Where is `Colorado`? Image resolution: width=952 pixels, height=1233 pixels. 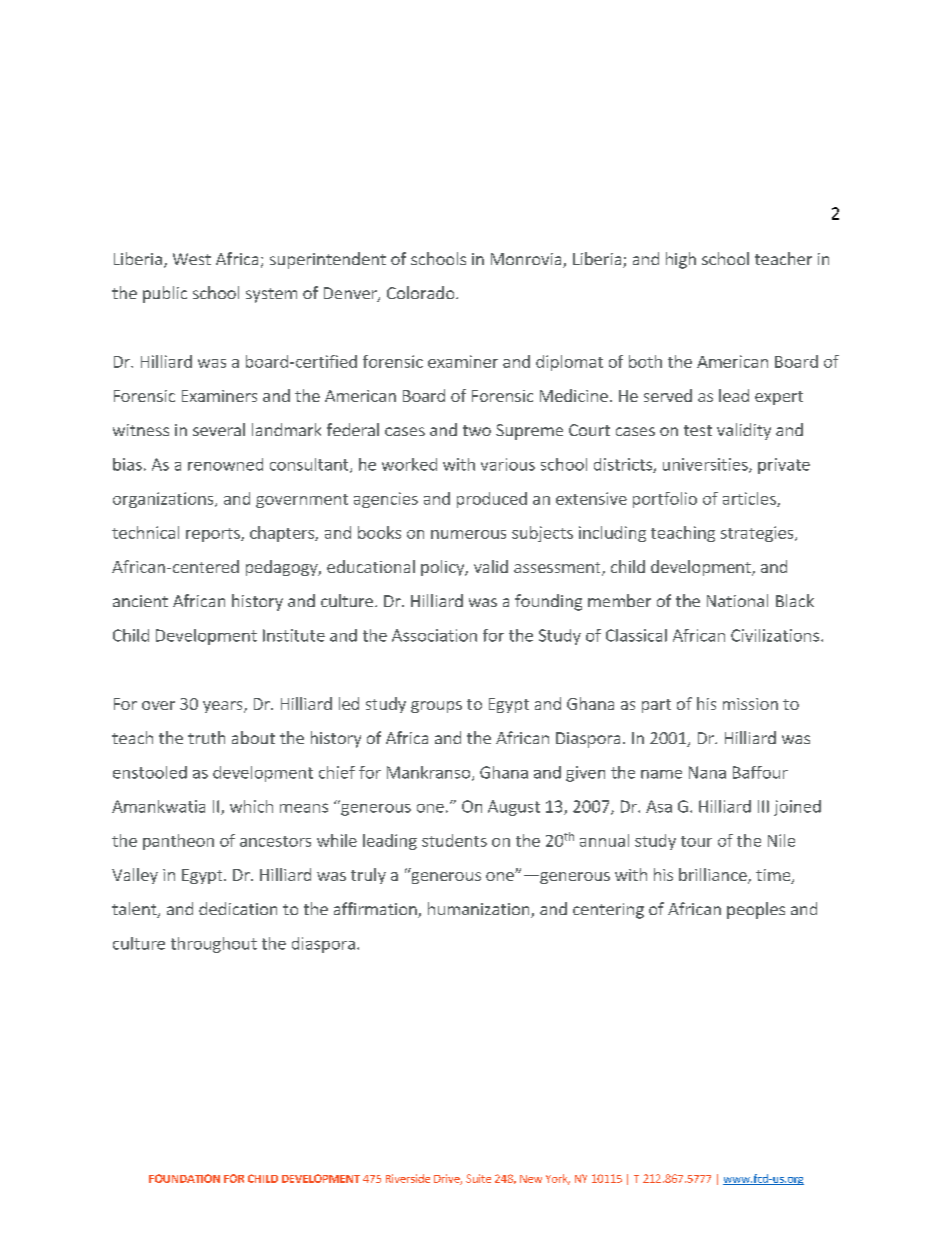
Colorado is located at coordinates (422, 292).
